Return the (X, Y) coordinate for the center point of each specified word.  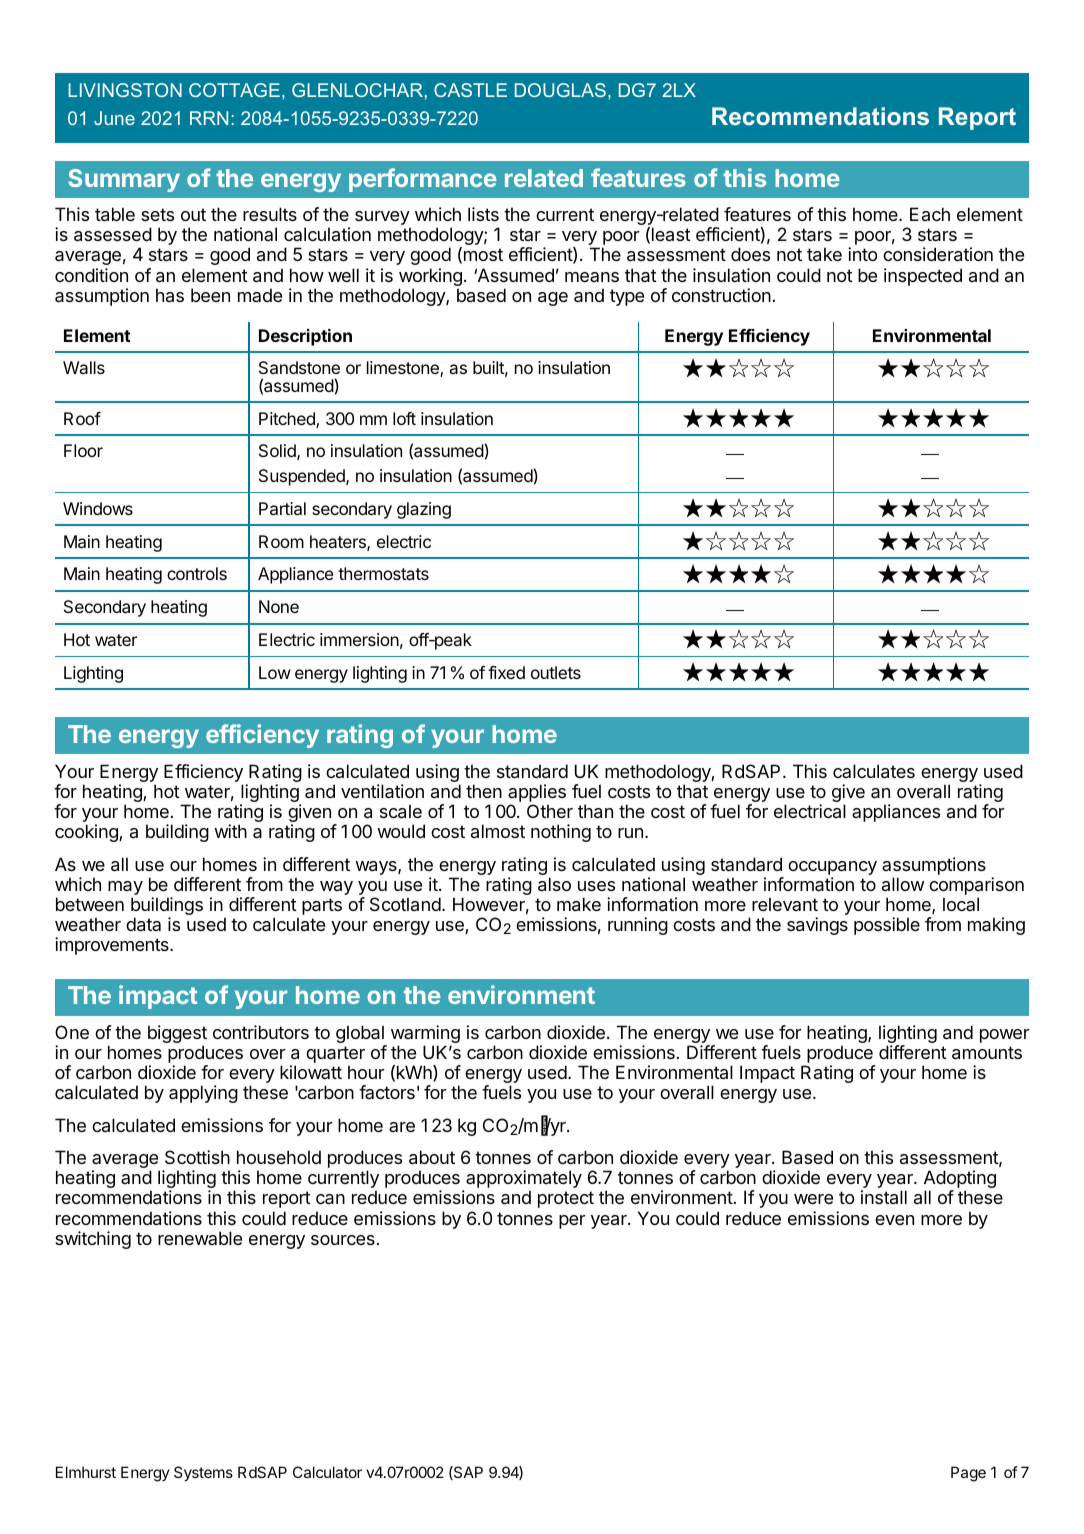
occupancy (832, 868)
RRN (209, 118)
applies (537, 793)
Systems (203, 1473)
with (230, 831)
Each (930, 214)
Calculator (327, 1472)
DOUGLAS (560, 90)
